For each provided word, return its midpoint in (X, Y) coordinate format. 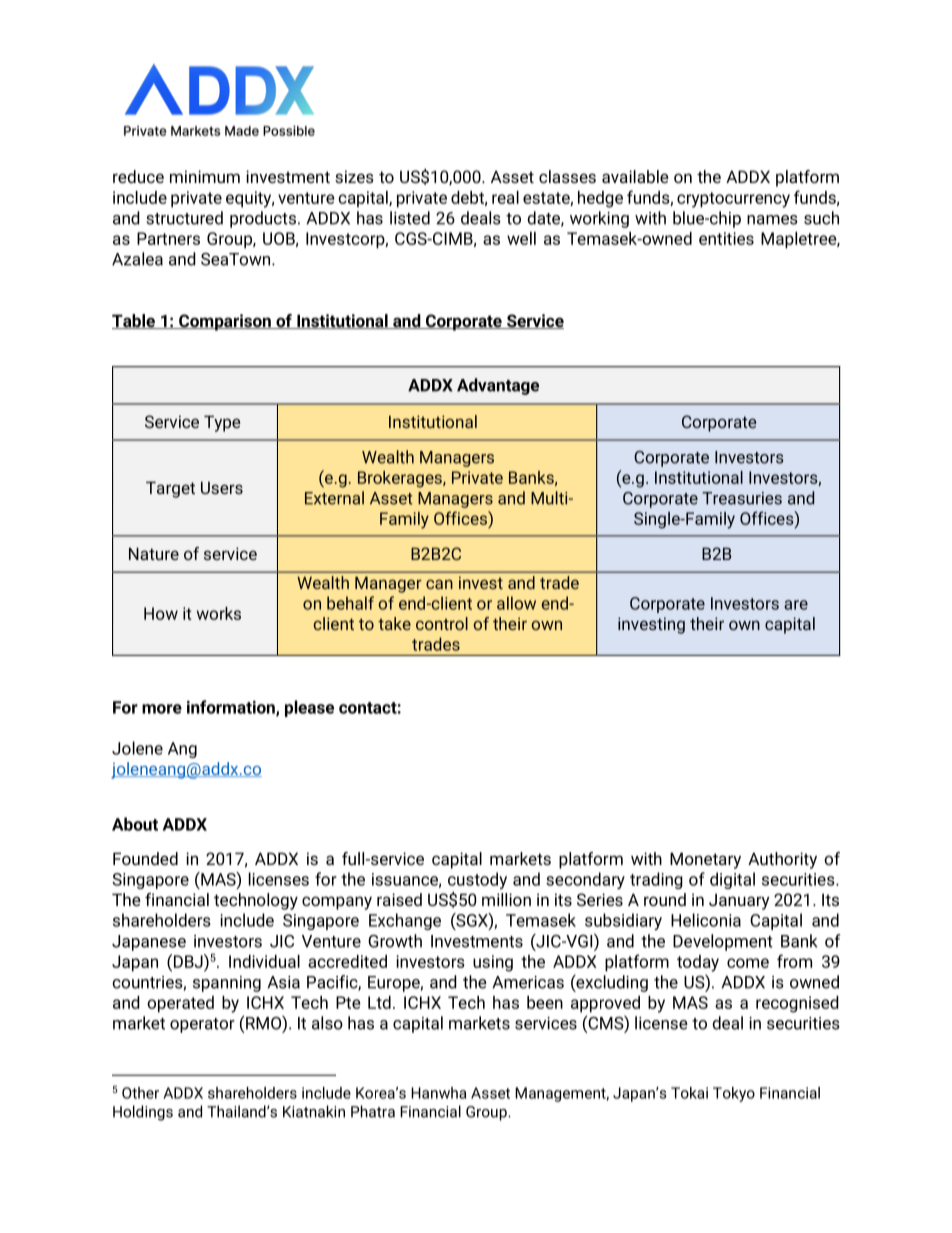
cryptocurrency (733, 200)
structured (184, 218)
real (505, 197)
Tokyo (734, 1094)
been (545, 1002)
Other (140, 1093)
